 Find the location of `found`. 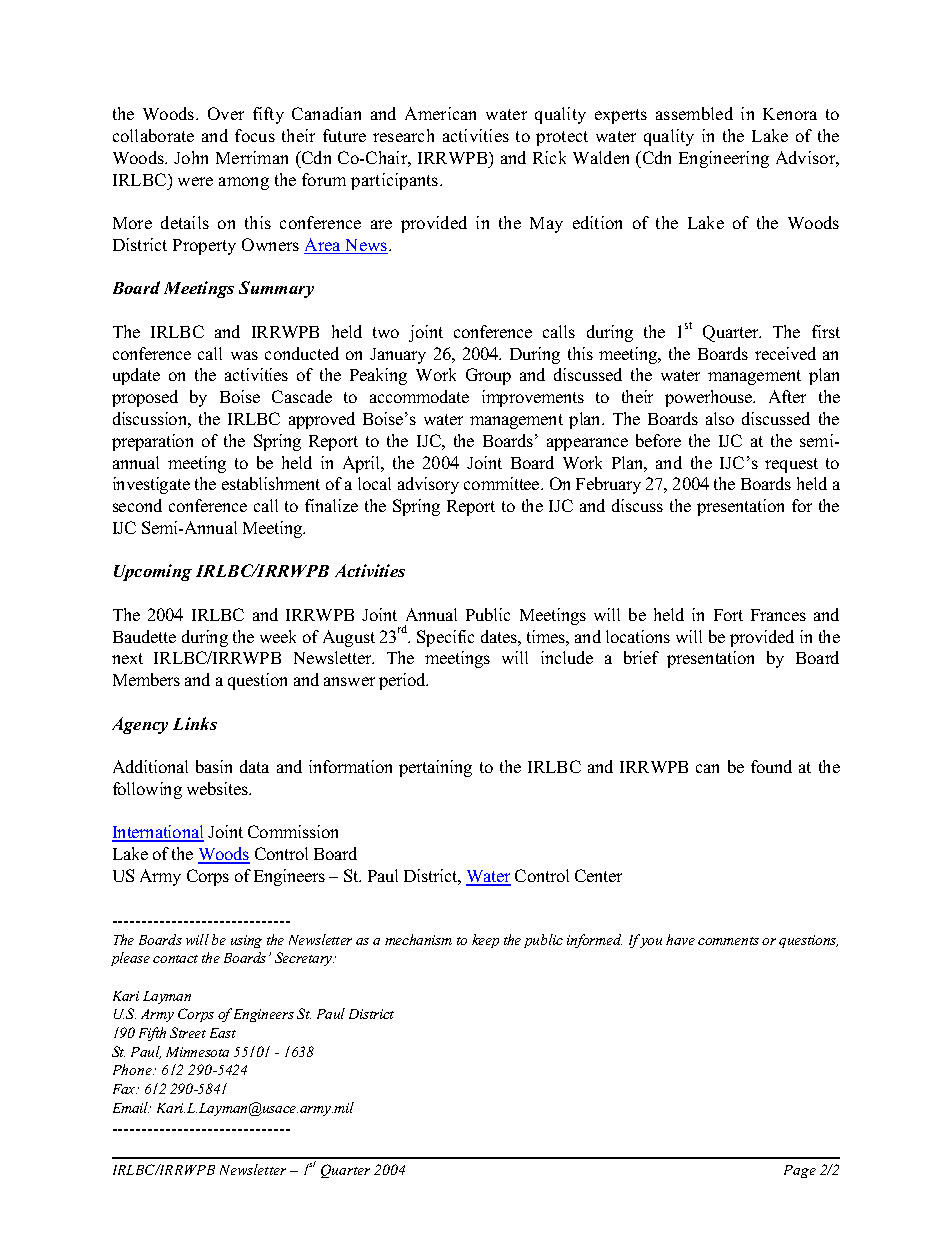

found is located at coordinates (771, 766).
